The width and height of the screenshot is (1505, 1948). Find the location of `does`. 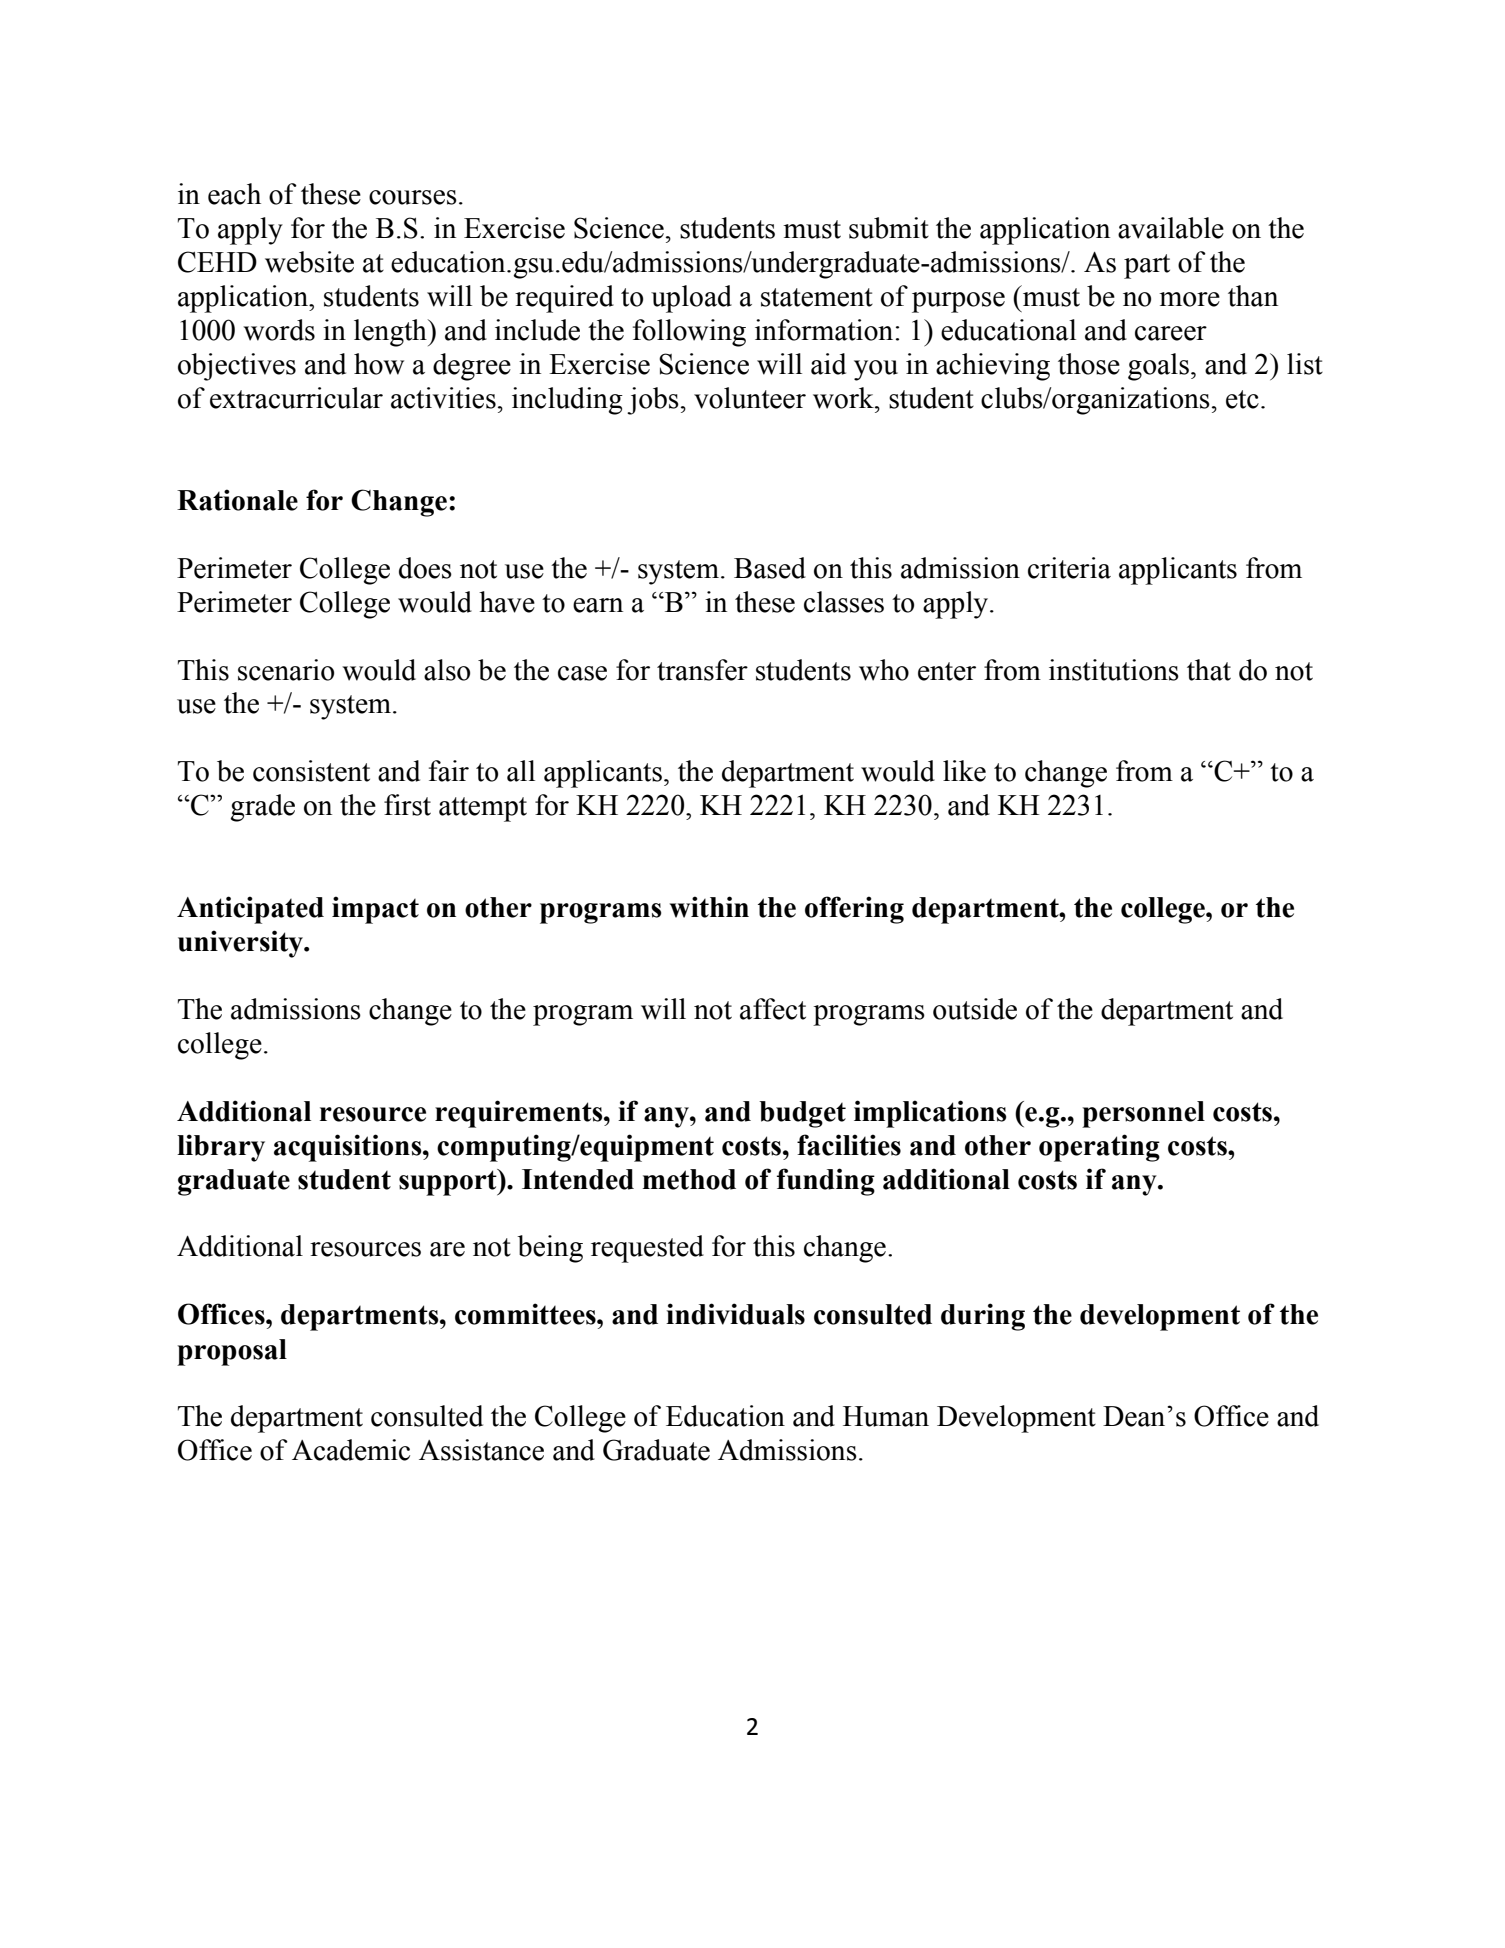

does is located at coordinates (425, 568).
